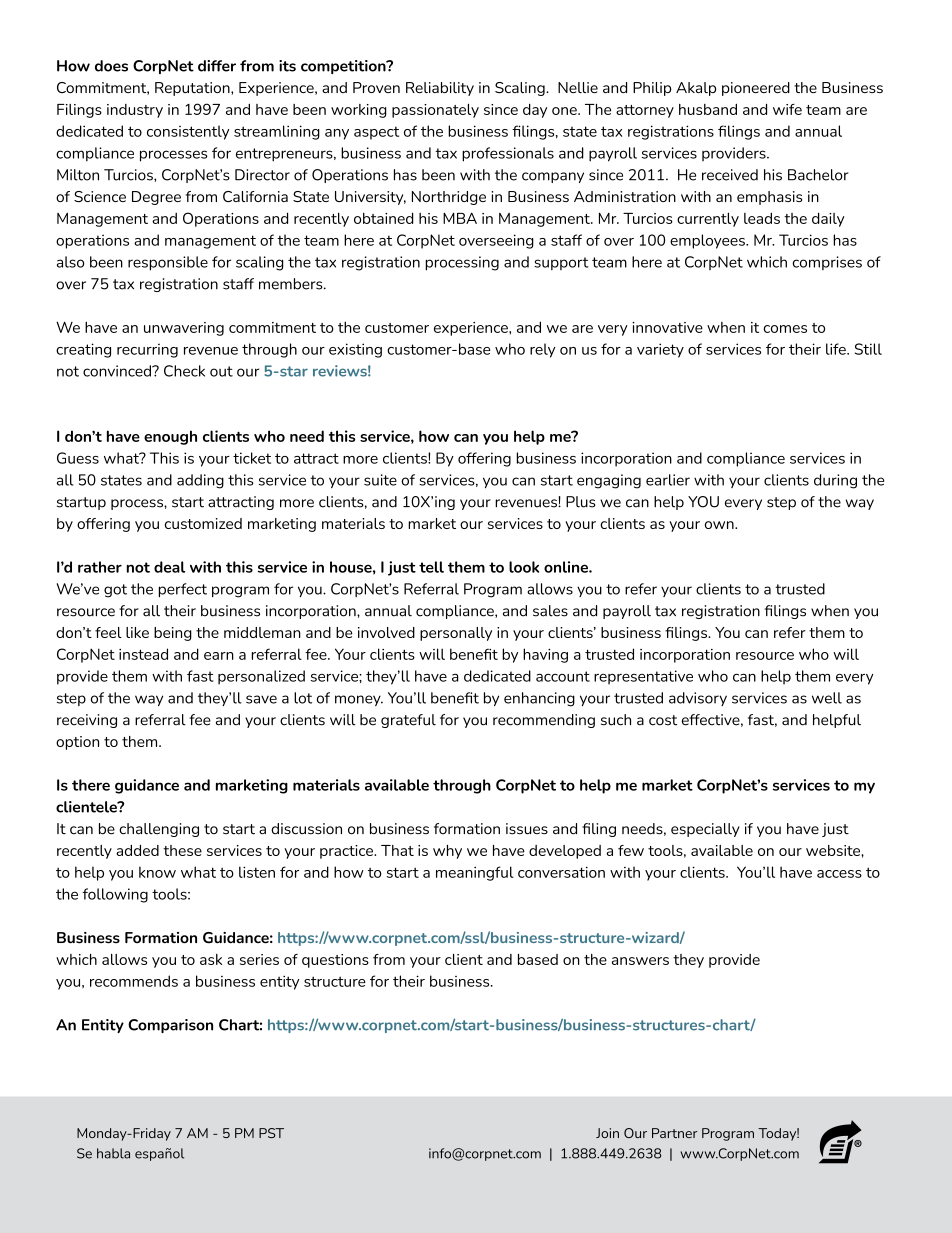 The height and width of the page is (1233, 952). I want to click on wife, so click(787, 109).
